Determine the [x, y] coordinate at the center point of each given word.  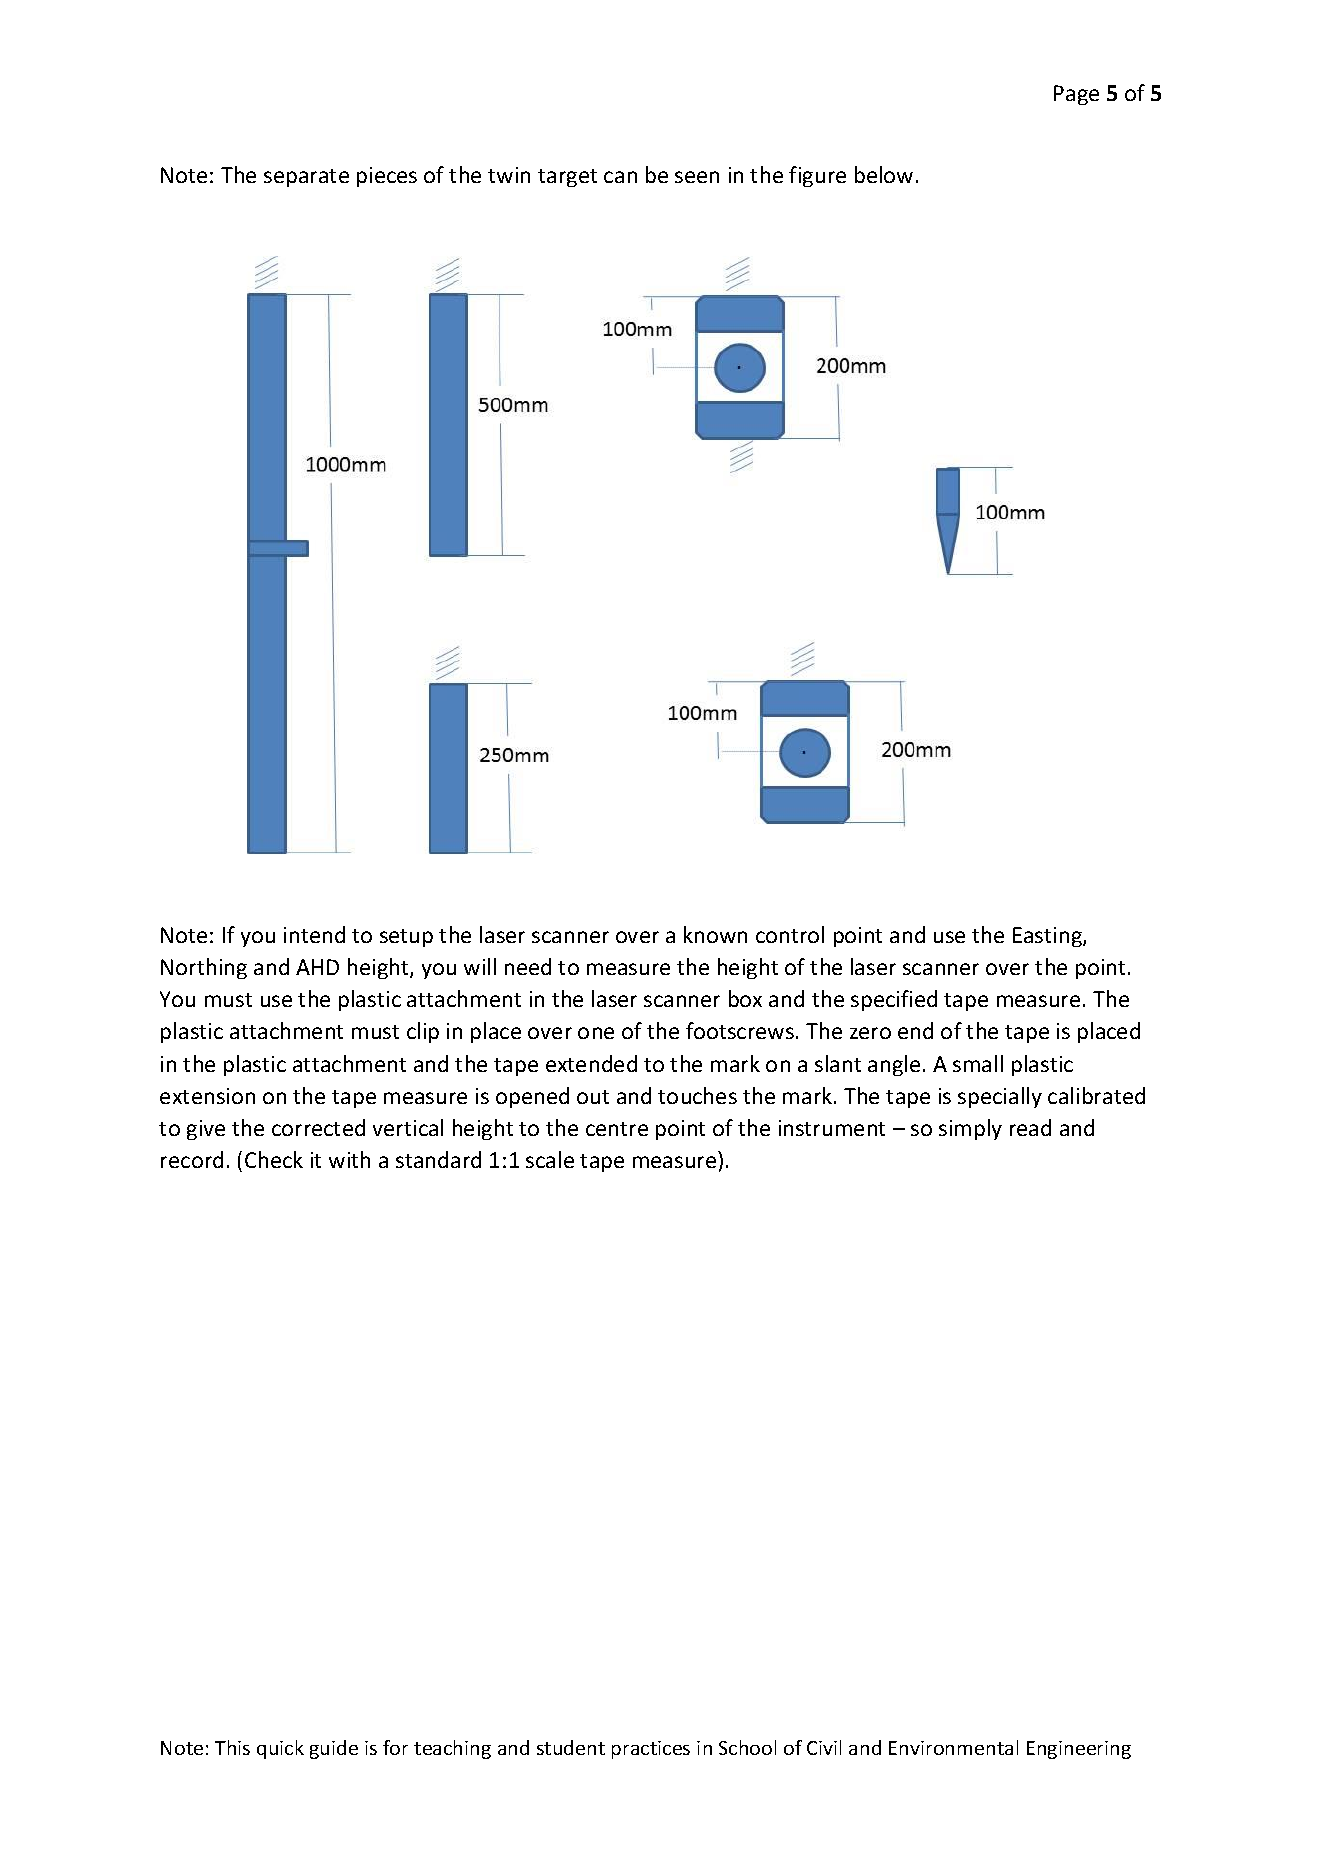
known [715, 934]
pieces [387, 177]
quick [280, 1749]
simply [970, 1129]
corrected [318, 1127]
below [884, 174]
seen [697, 177]
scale [550, 1159]
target [567, 178]
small [978, 1063]
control [790, 934]
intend [314, 934]
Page [1076, 95]
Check [274, 1159]
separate [306, 178]
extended [591, 1063]
